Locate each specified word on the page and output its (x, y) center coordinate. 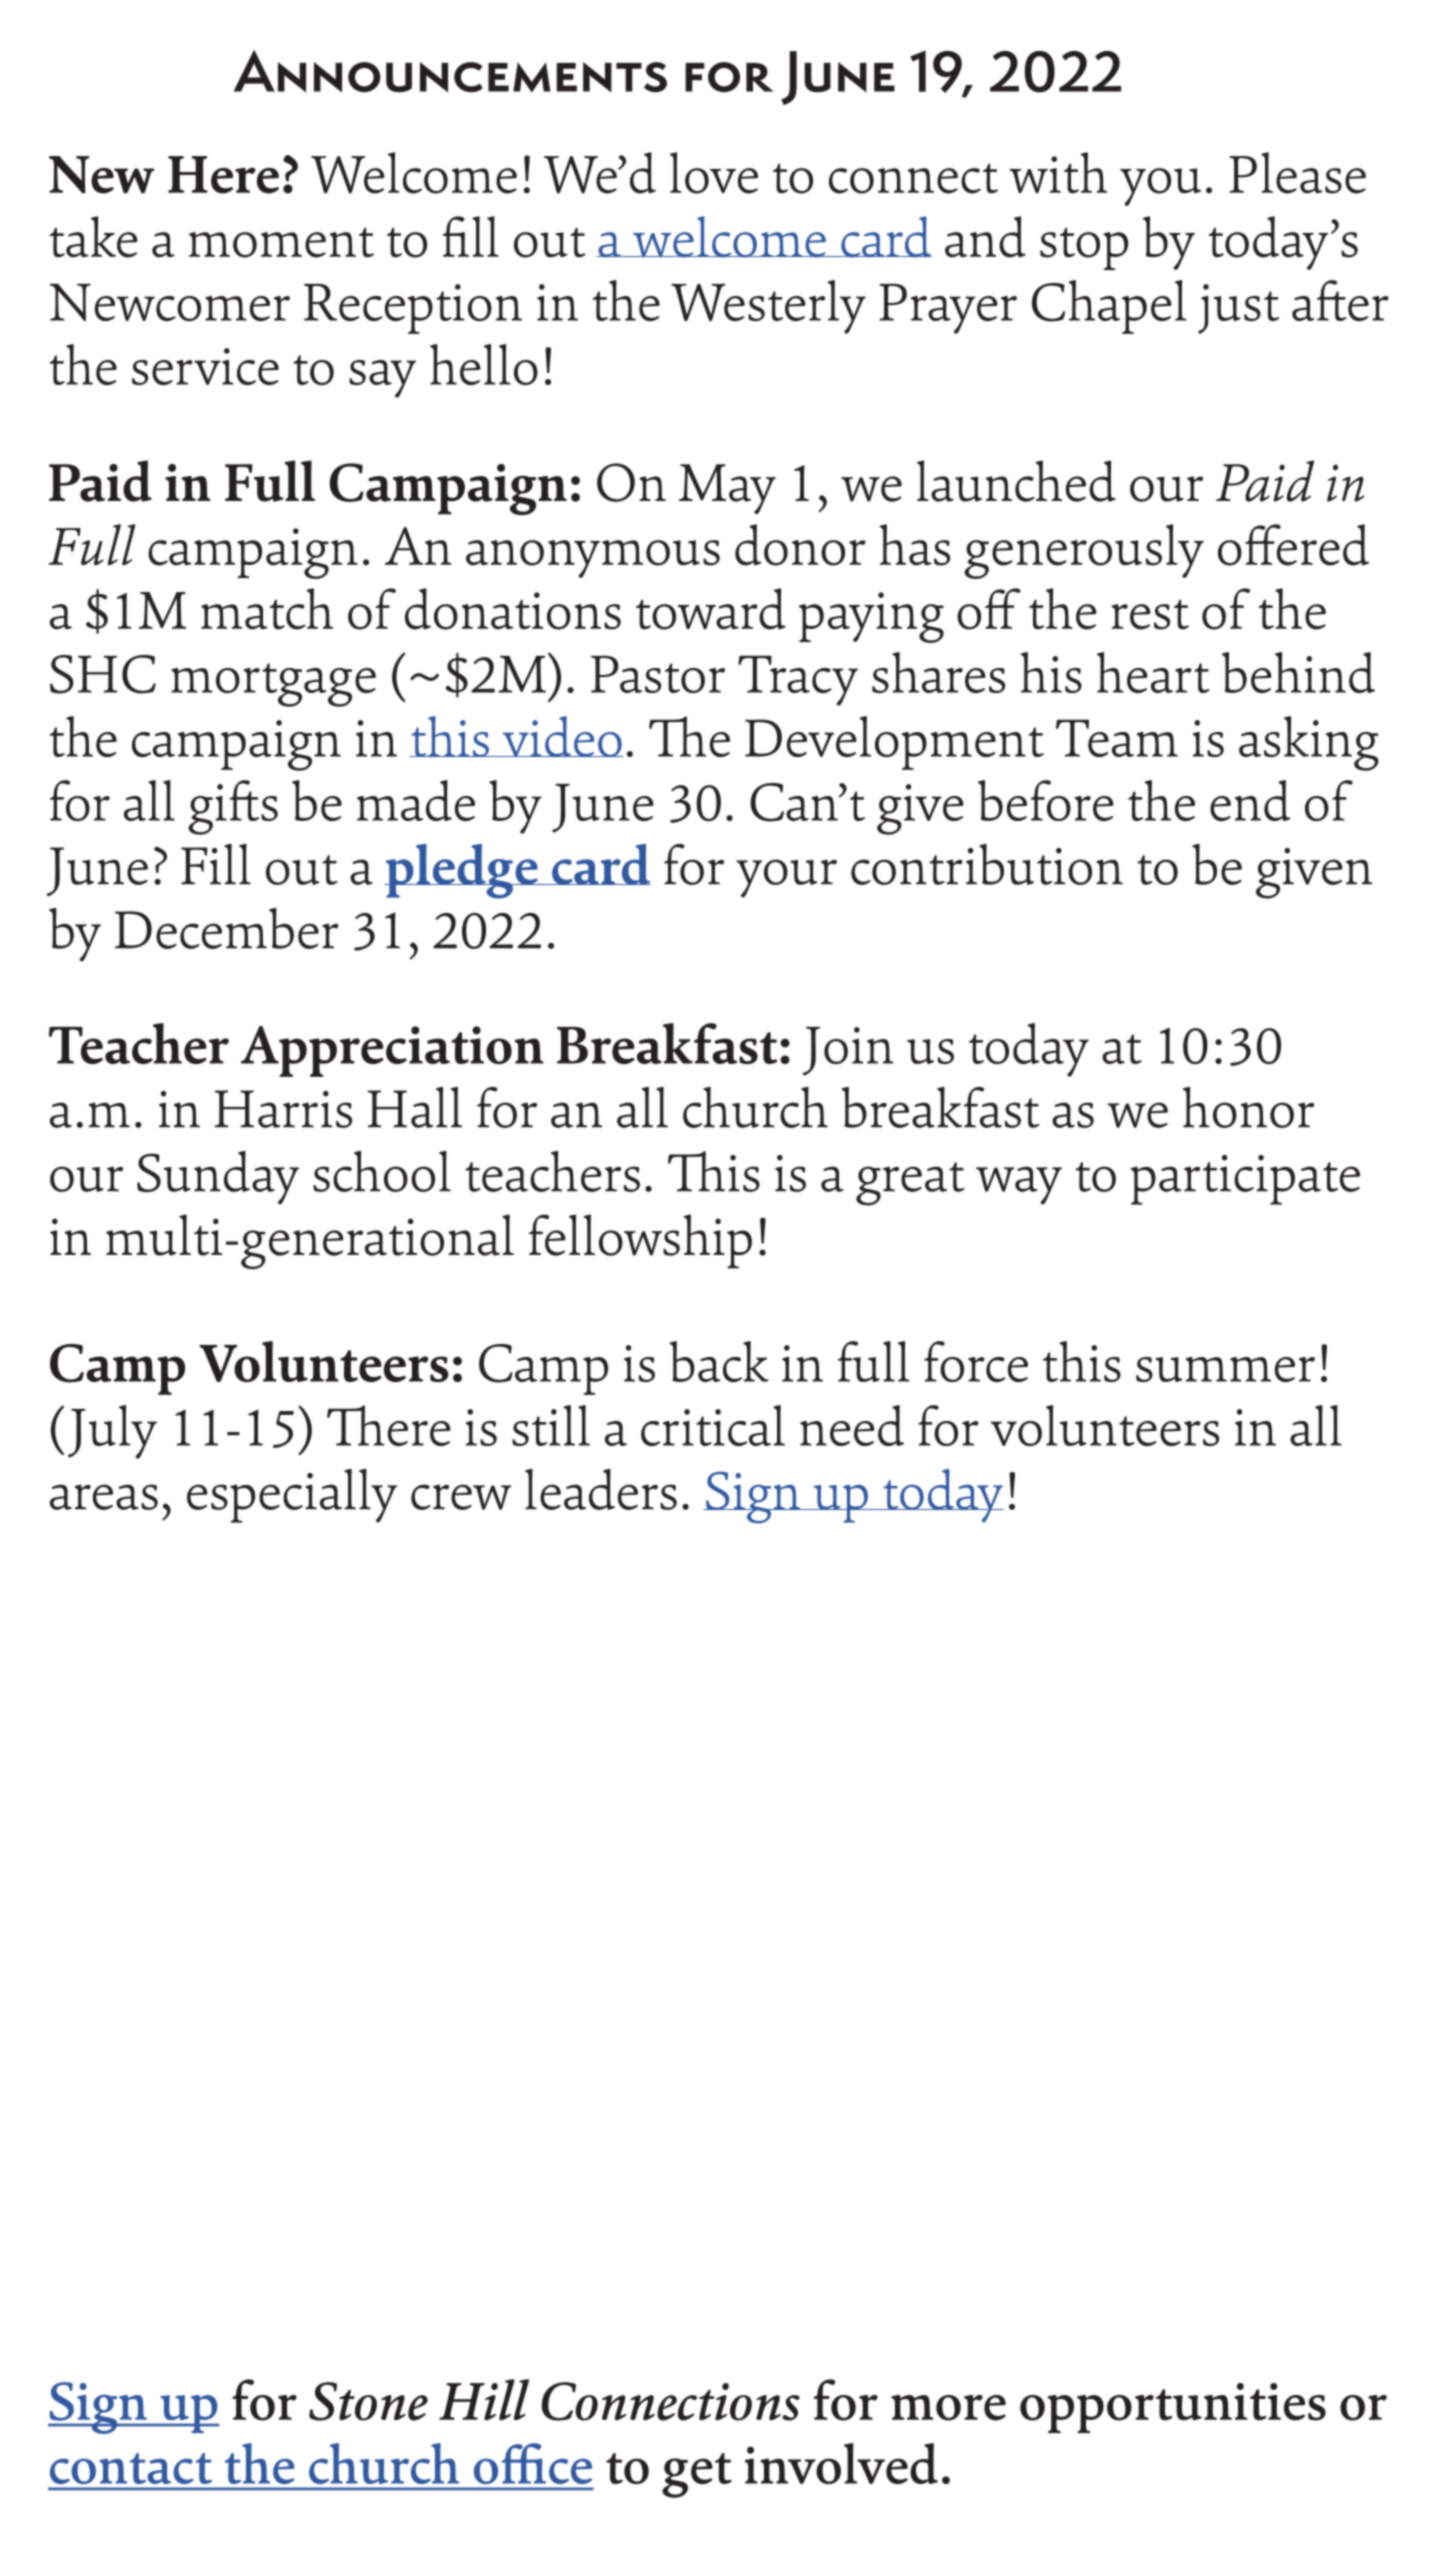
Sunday (218, 1178)
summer (1225, 1369)
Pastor (658, 674)
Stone (368, 2401)
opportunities (1173, 2408)
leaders (601, 1489)
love (714, 173)
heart (1153, 672)
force (976, 1361)
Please (1297, 173)
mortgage (273, 685)
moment (281, 242)
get (697, 2475)
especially (292, 1496)
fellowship (640, 1241)
